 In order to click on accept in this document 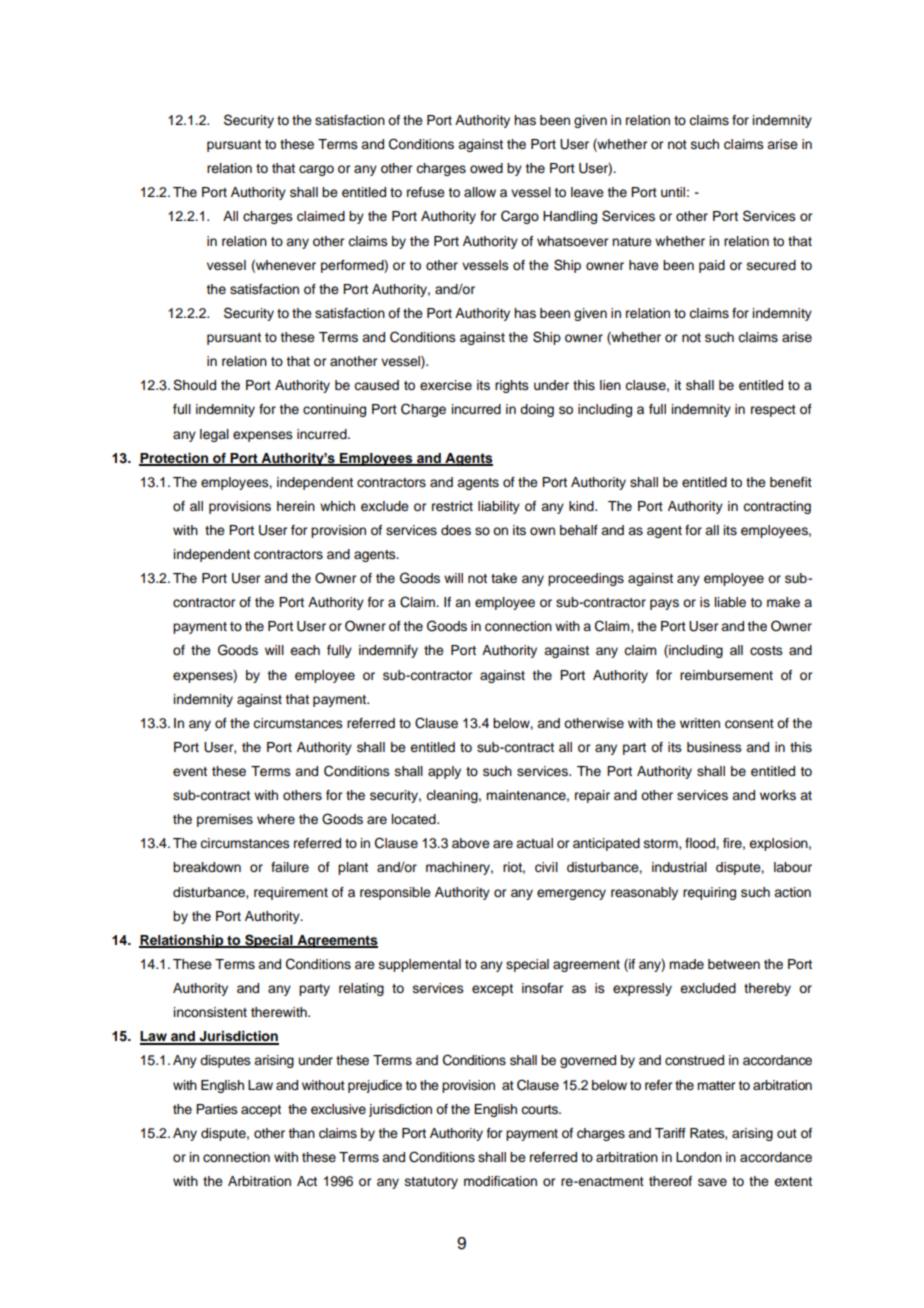, I will do `click(261, 1111)`.
